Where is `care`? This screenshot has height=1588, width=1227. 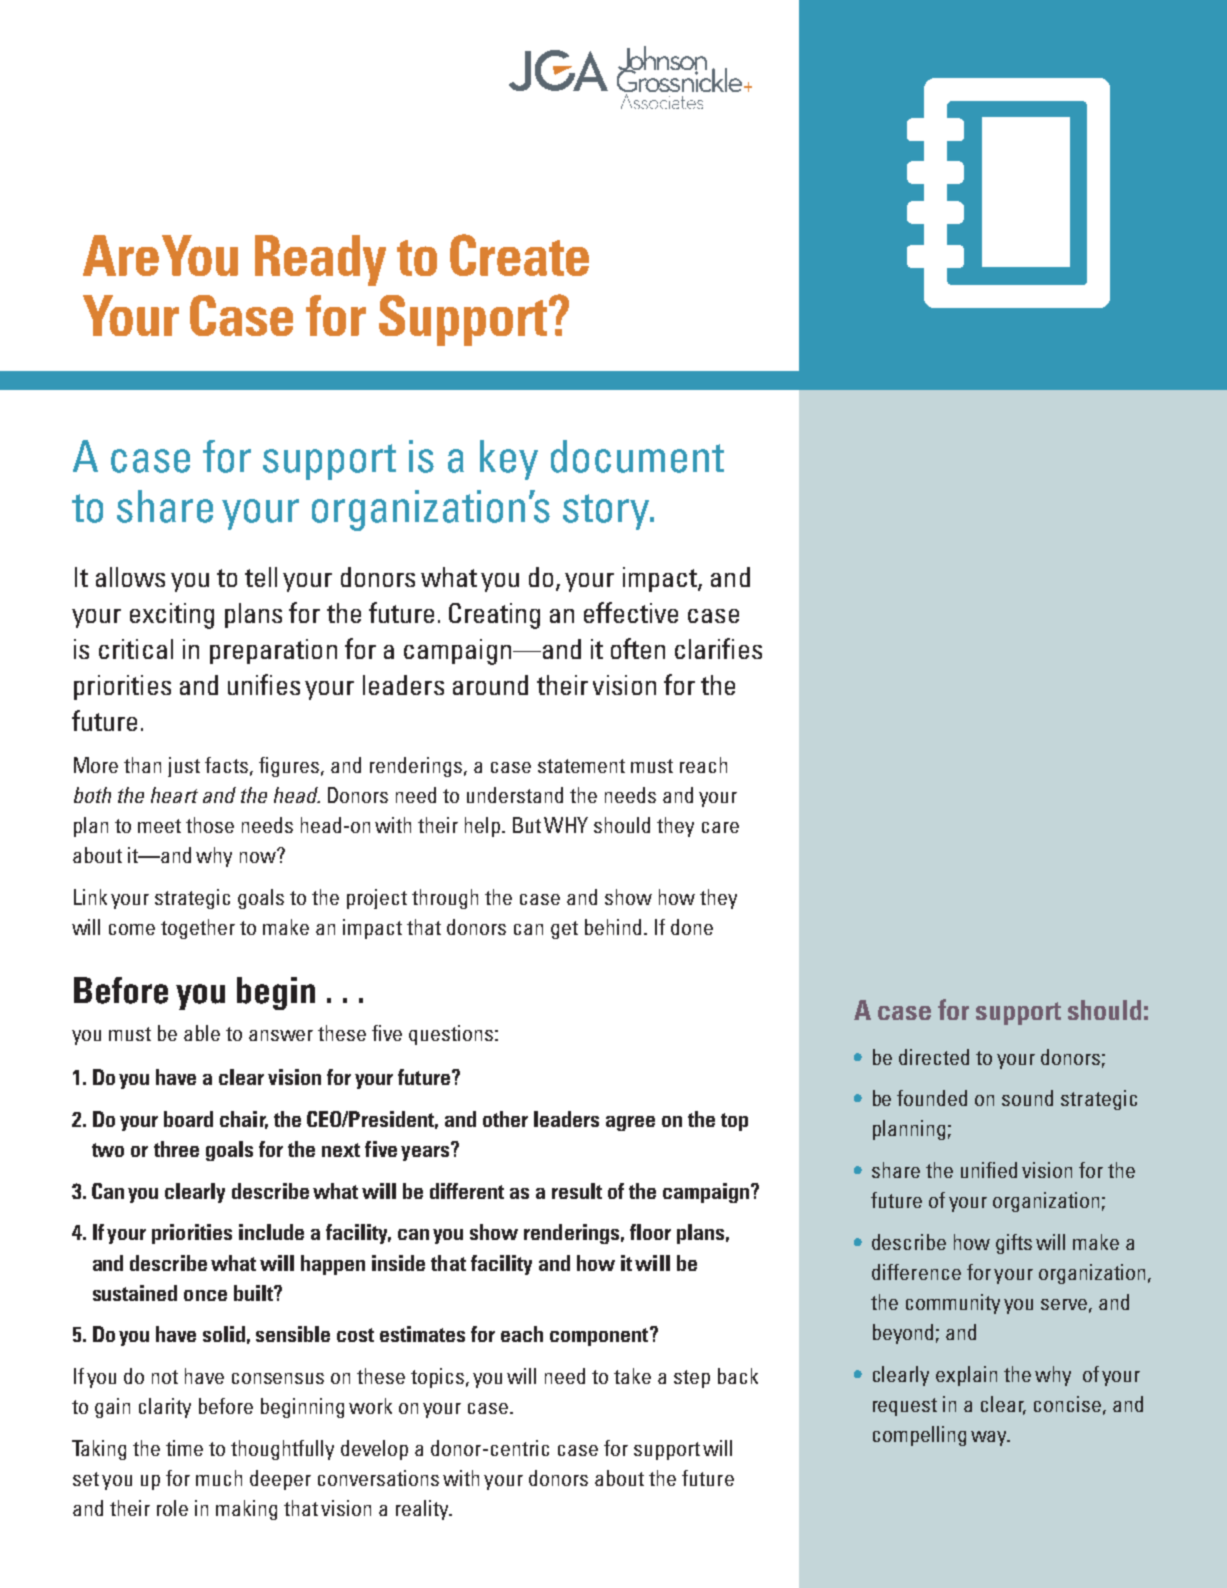 care is located at coordinates (720, 827).
